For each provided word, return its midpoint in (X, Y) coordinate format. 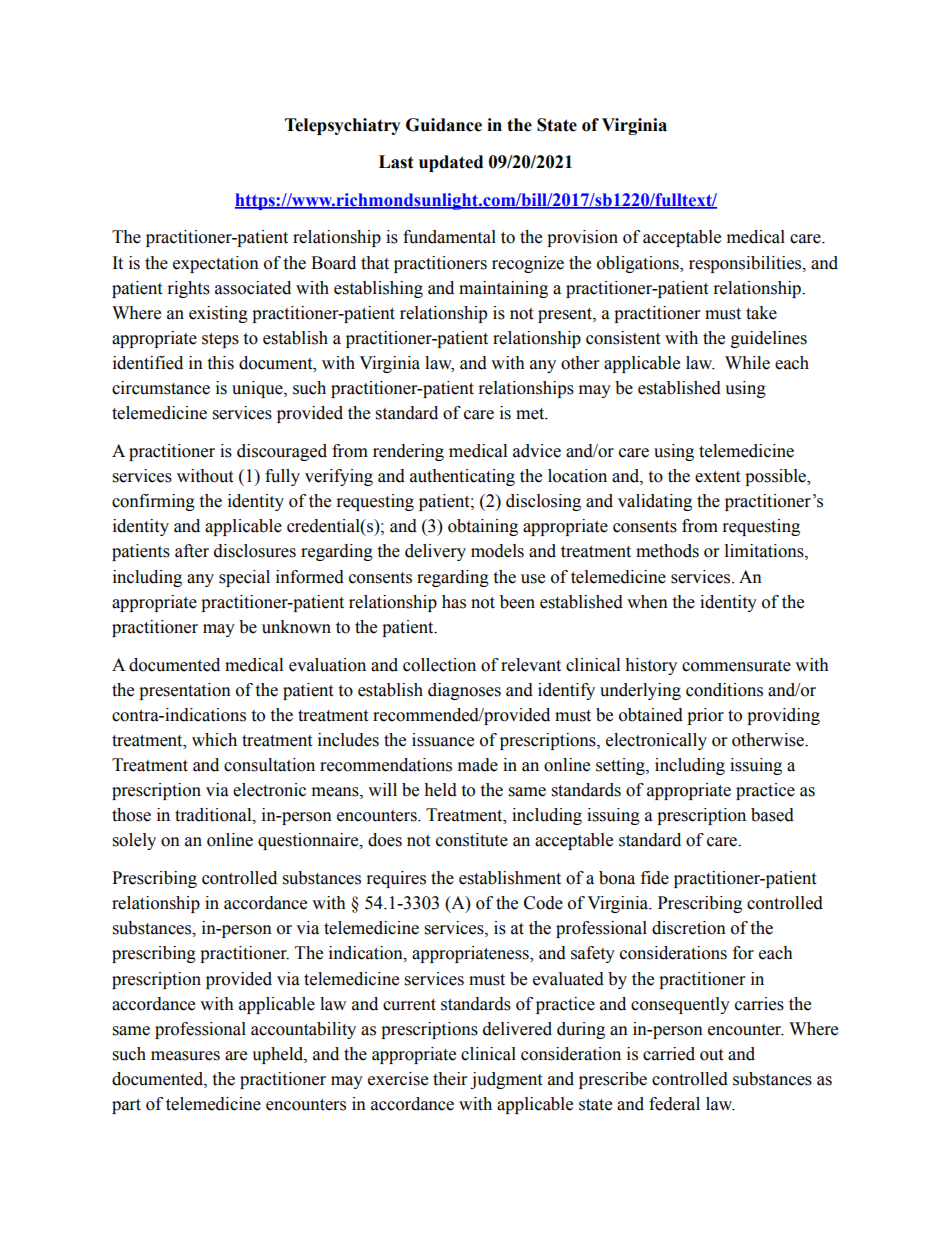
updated (451, 163)
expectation (216, 264)
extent (717, 477)
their (450, 1079)
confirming (153, 502)
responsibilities (746, 264)
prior (705, 716)
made (478, 765)
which (214, 740)
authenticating (462, 477)
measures (185, 1056)
